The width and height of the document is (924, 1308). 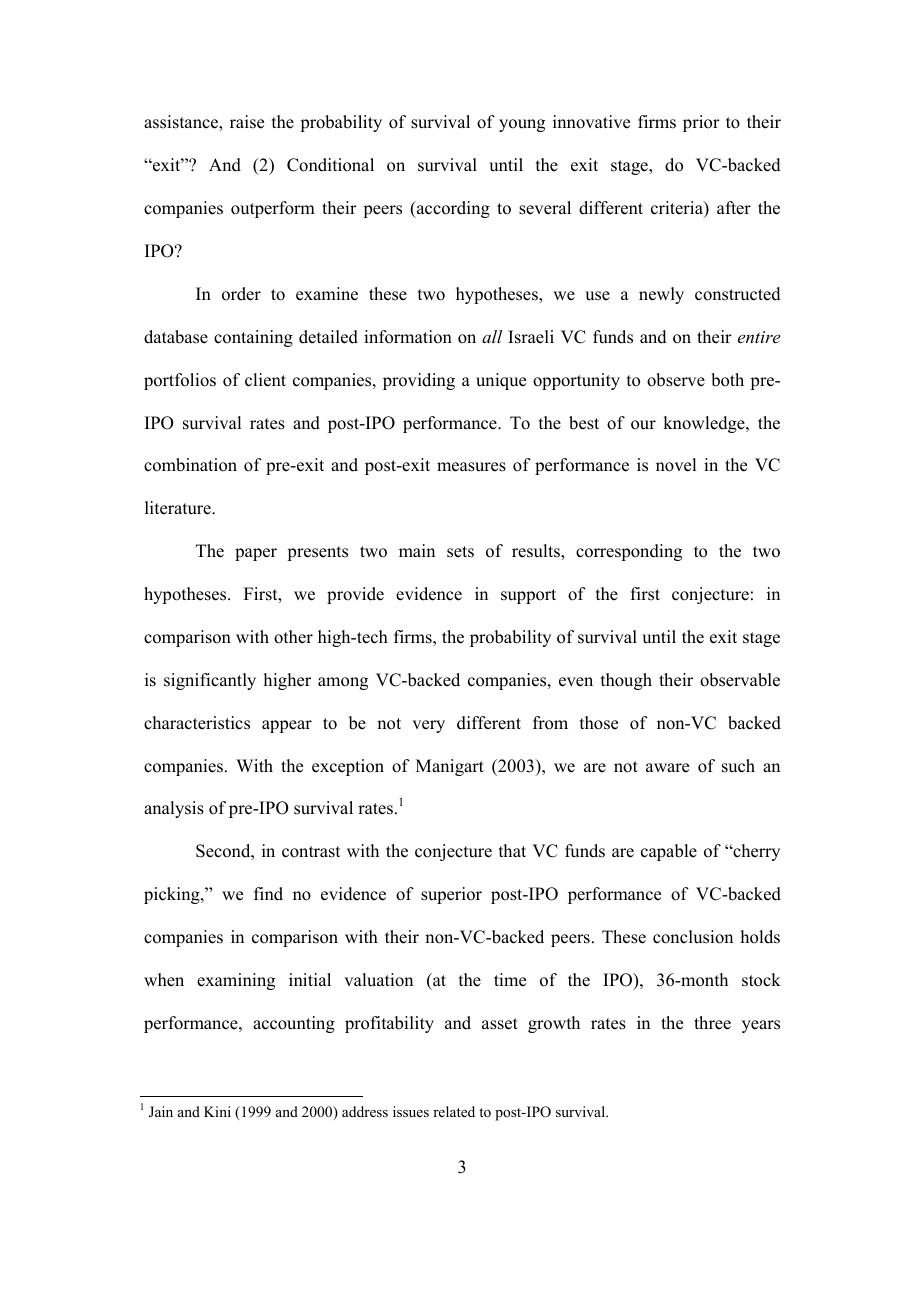 I want to click on three, so click(x=712, y=1023).
